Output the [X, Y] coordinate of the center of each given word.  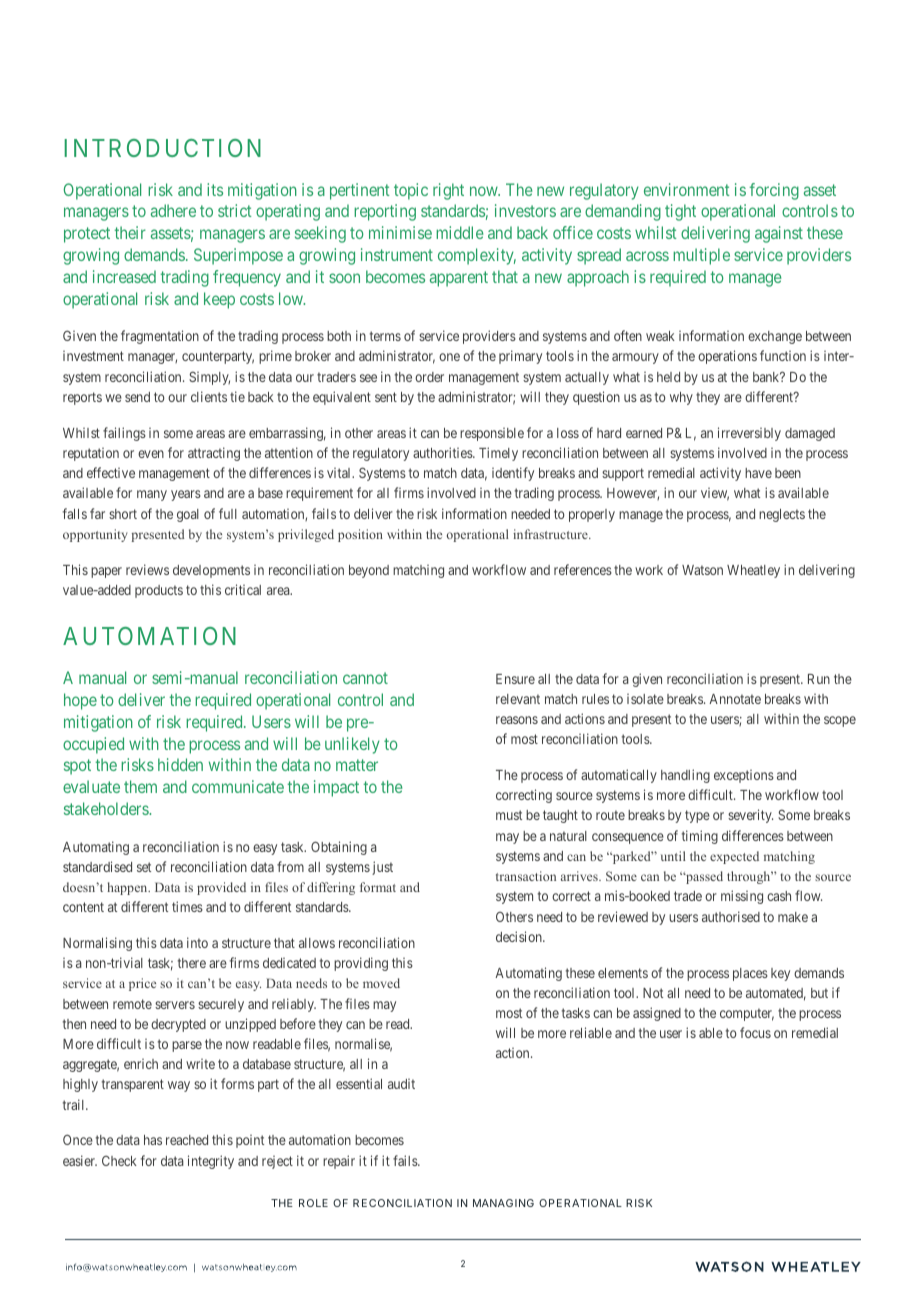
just [382, 868]
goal [188, 515]
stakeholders [107, 808]
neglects [782, 515]
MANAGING [503, 1203]
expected [734, 857]
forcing [774, 191]
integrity [211, 1162]
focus [755, 1032]
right [448, 191]
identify [513, 474]
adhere [173, 210]
